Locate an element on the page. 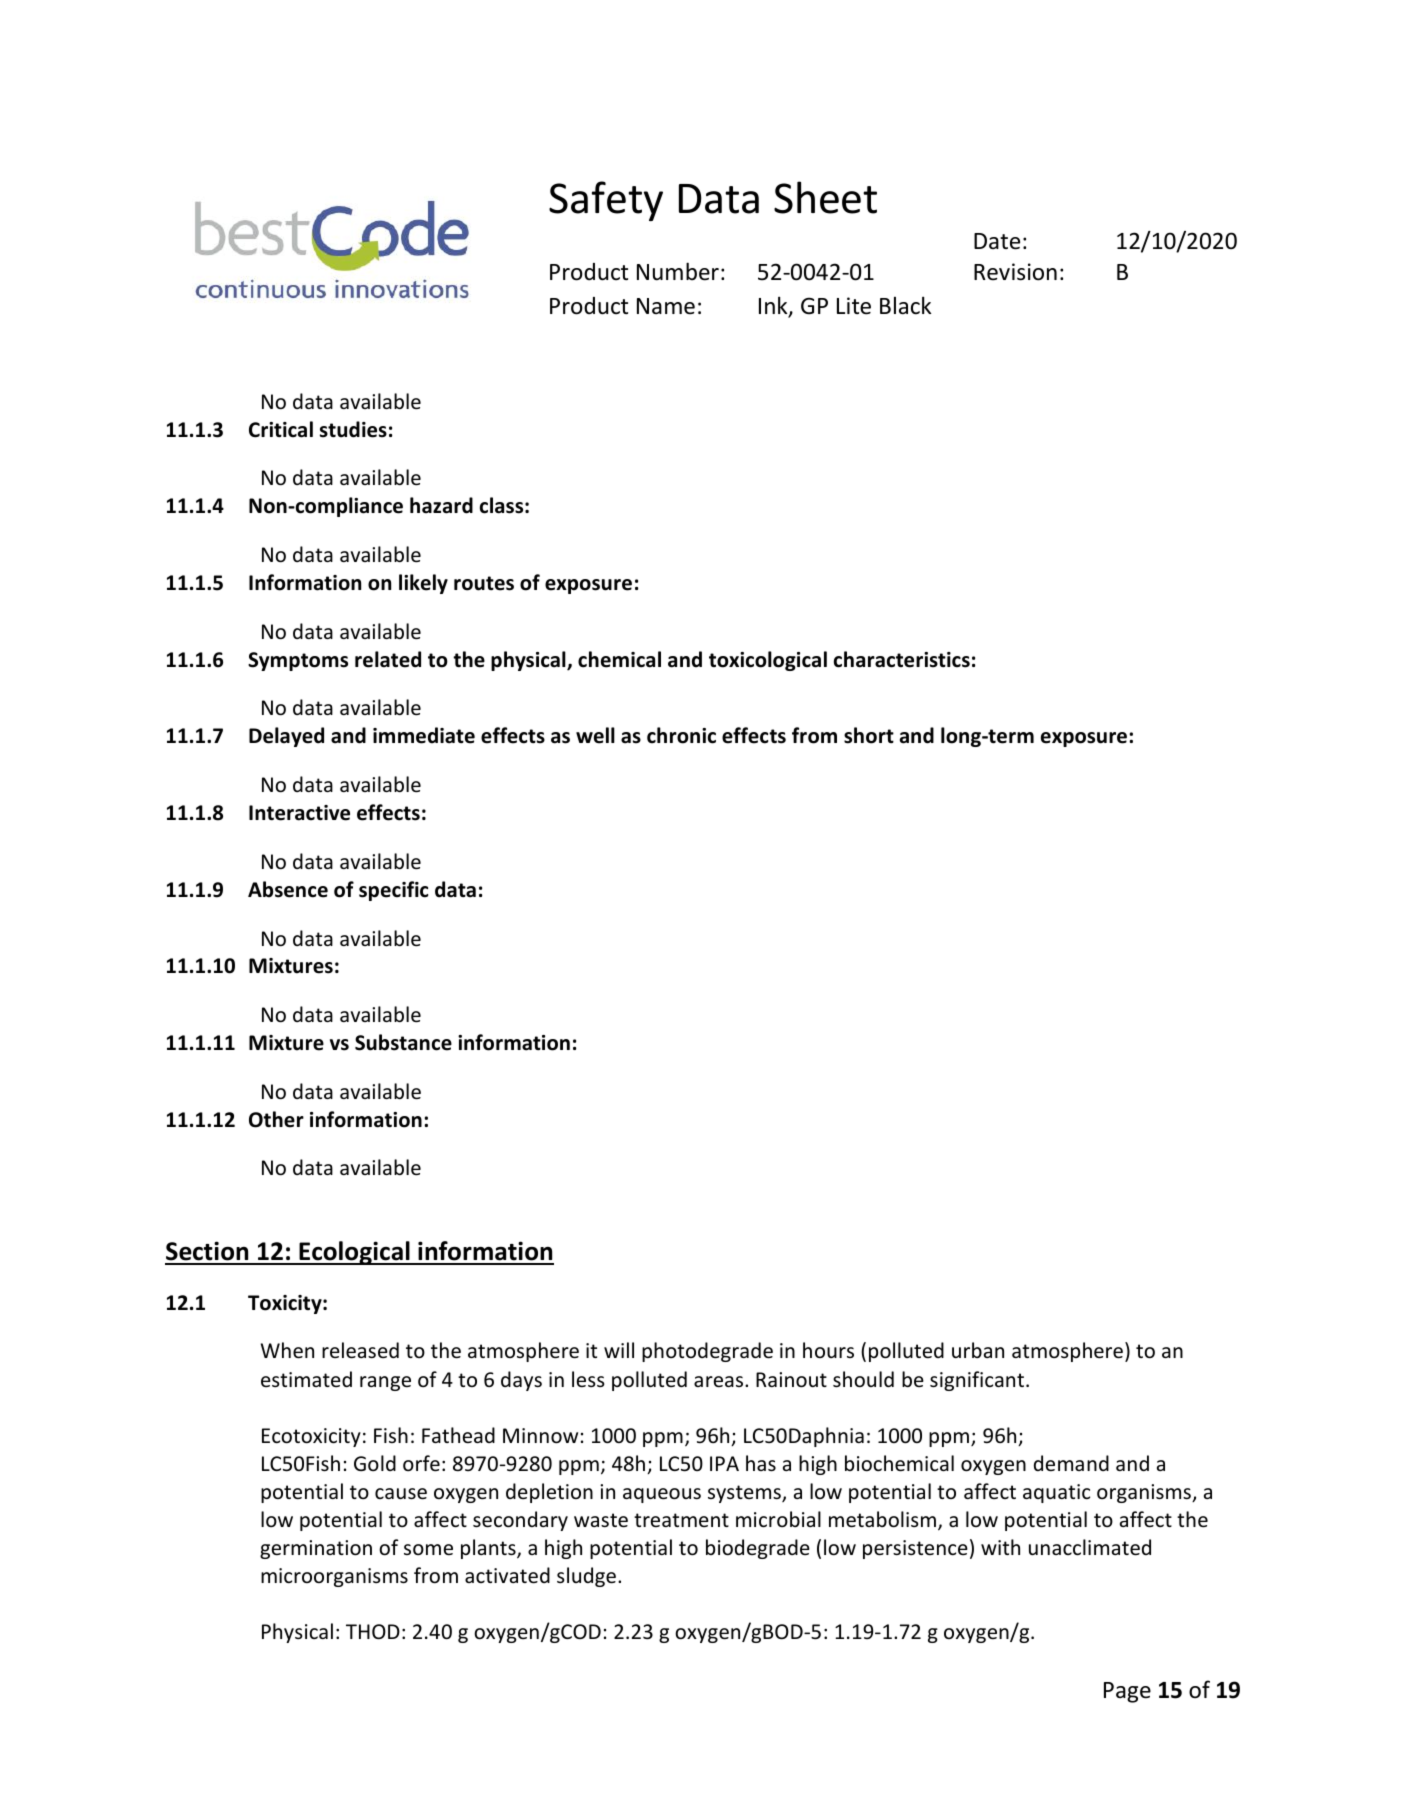 This document has width=1406, height=1819. studies is located at coordinates (353, 429).
